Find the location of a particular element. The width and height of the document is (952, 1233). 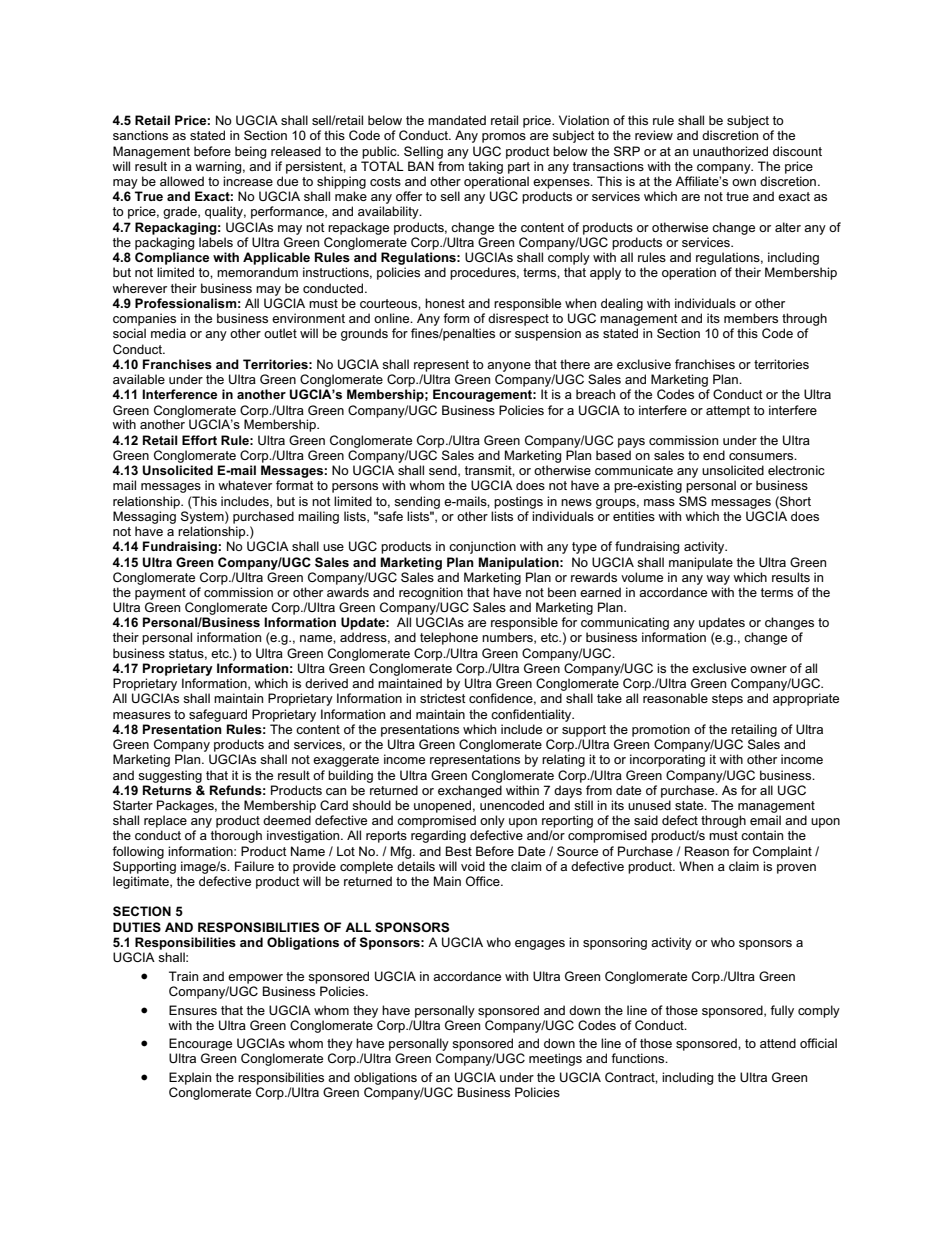

Explain is located at coordinates (190, 1078).
